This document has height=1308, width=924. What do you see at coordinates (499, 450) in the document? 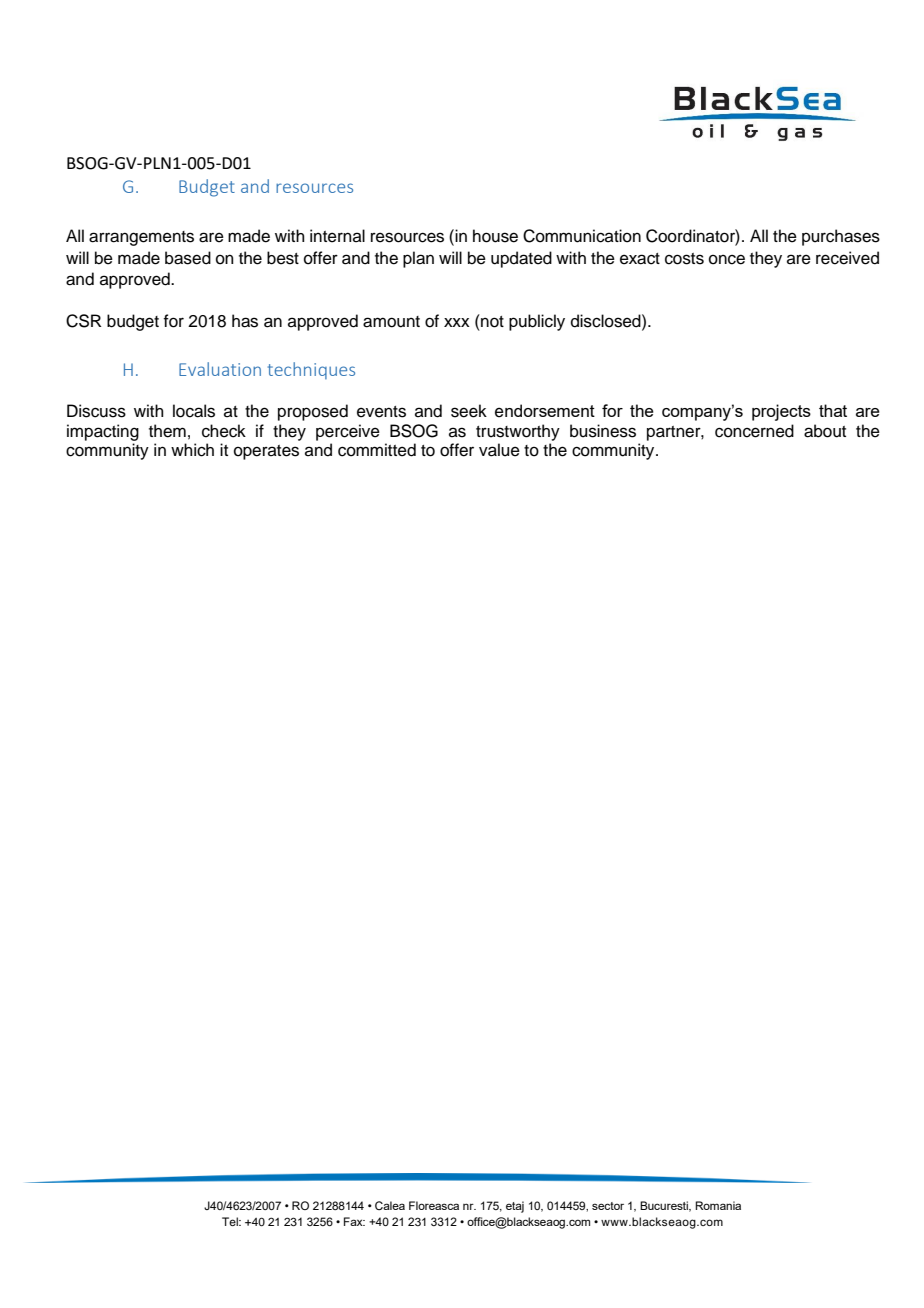
I see `value` at bounding box center [499, 450].
